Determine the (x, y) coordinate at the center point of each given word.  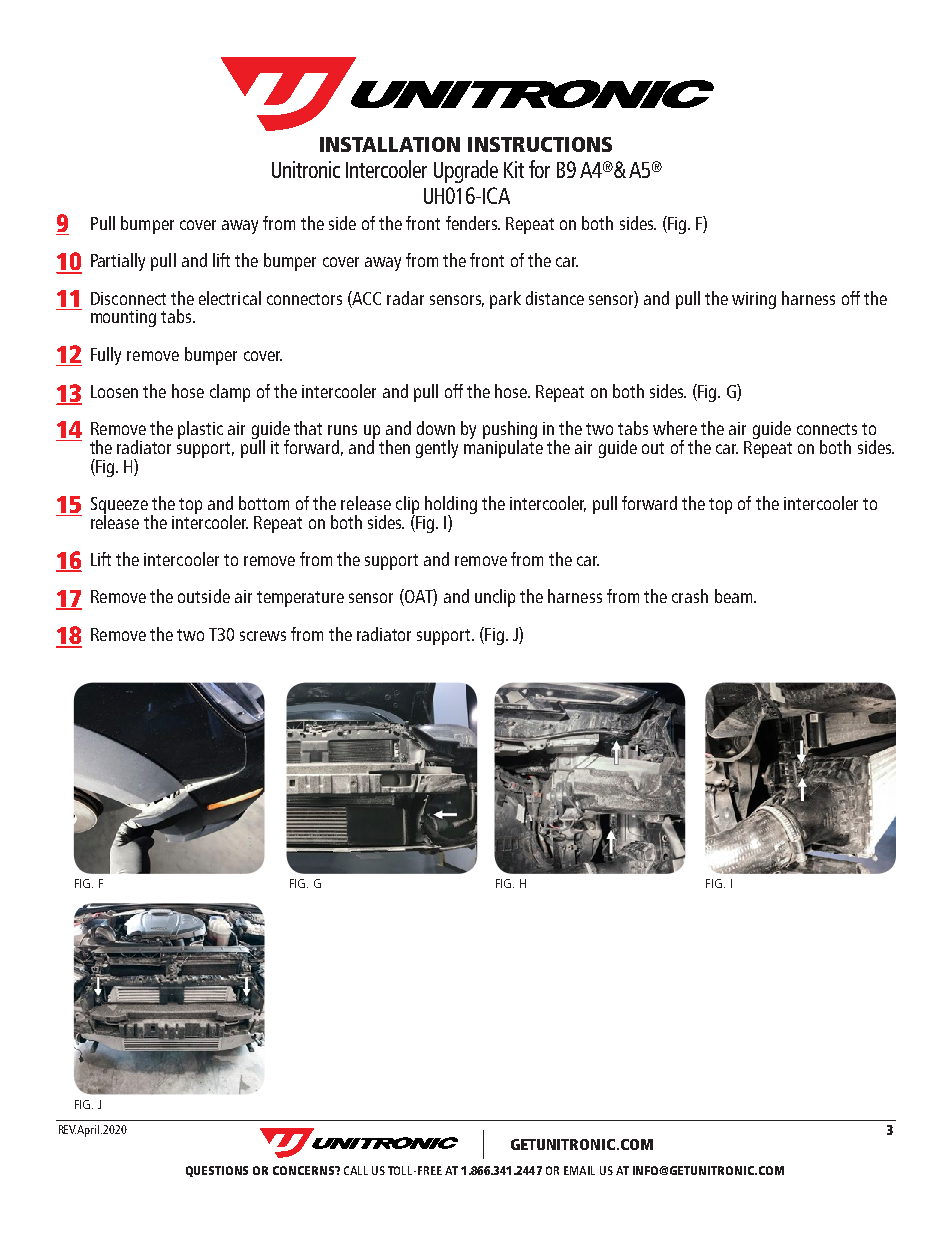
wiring (754, 300)
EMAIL (579, 1170)
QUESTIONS (217, 1171)
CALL (356, 1170)
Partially (118, 262)
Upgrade (466, 171)
